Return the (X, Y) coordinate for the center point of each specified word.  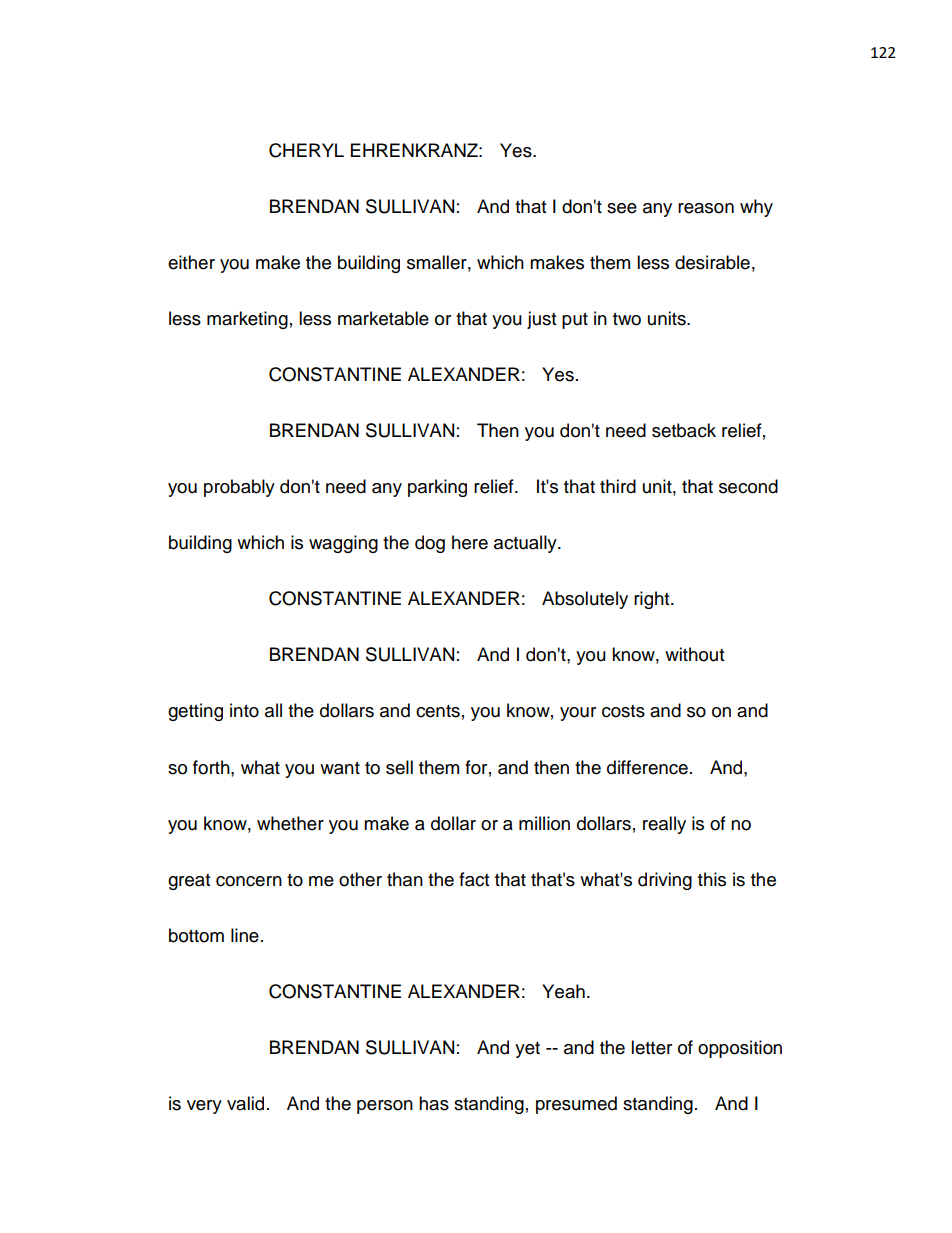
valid (245, 1103)
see (622, 208)
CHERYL (306, 150)
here (470, 542)
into (244, 710)
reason (706, 208)
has (434, 1103)
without (694, 654)
